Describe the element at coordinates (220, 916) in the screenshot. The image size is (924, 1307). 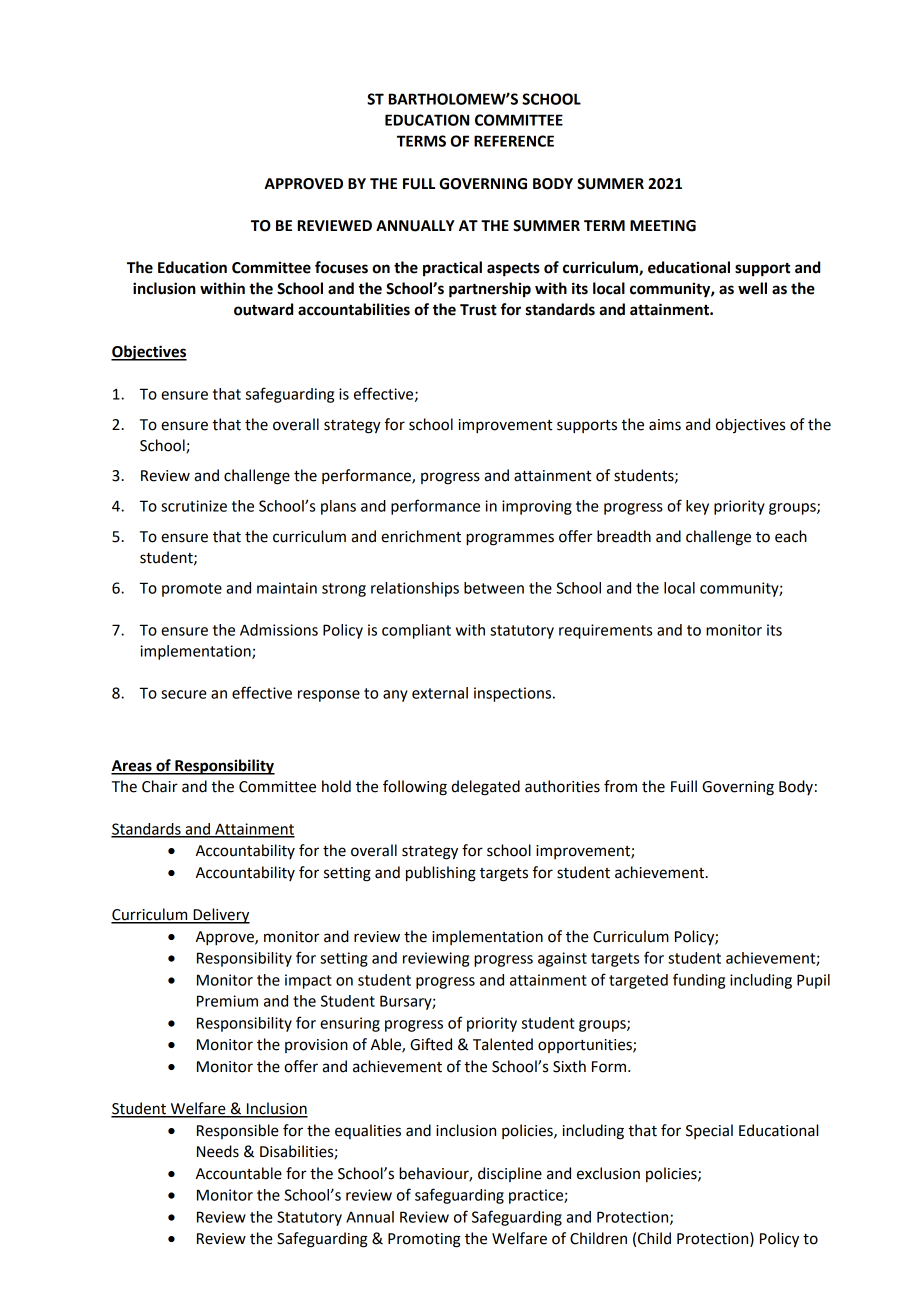
I see `Delivery` at that location.
